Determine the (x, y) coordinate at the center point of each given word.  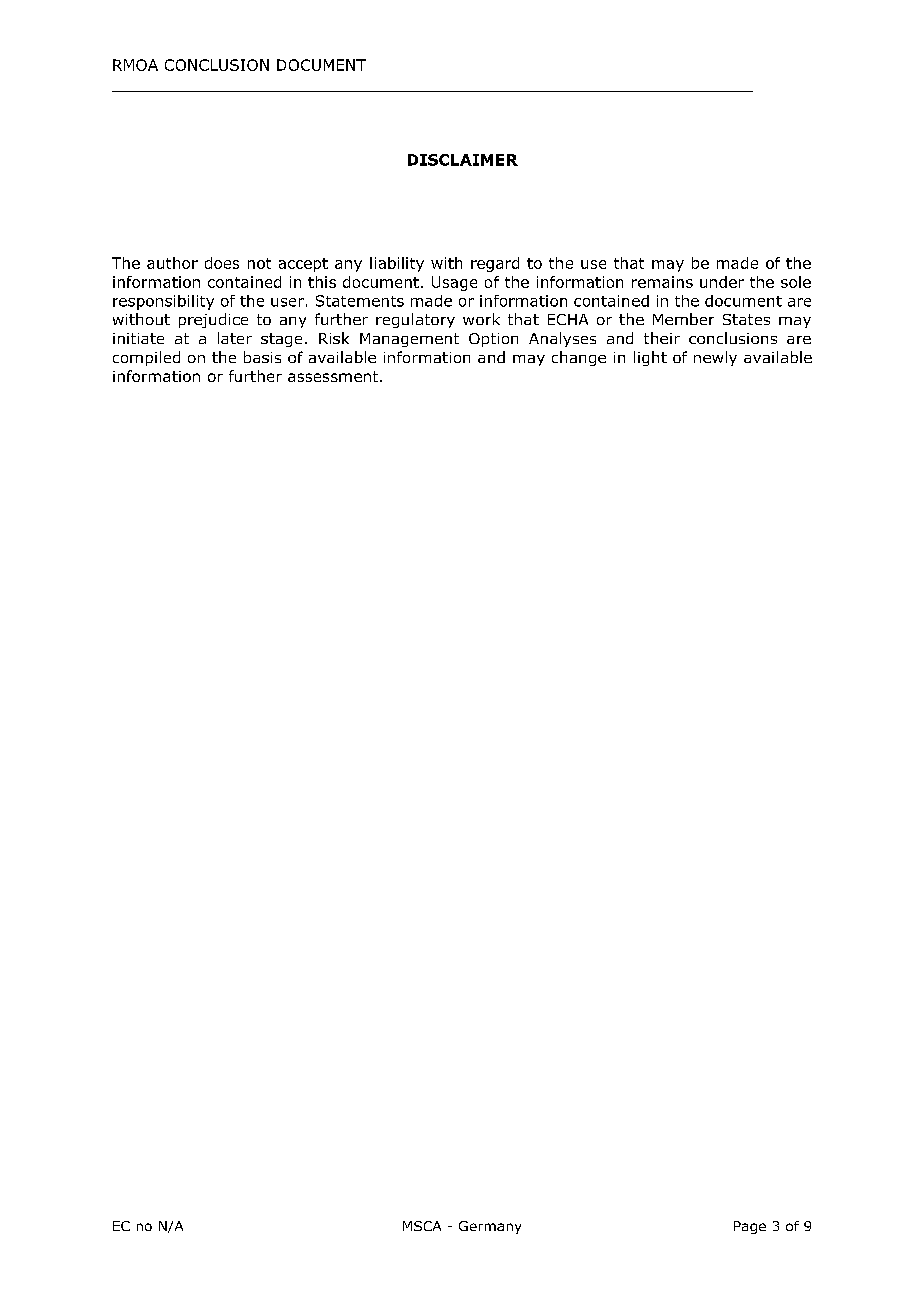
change (579, 358)
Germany (490, 1227)
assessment (334, 376)
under (722, 282)
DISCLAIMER (463, 160)
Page (750, 1227)
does (222, 263)
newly (715, 358)
